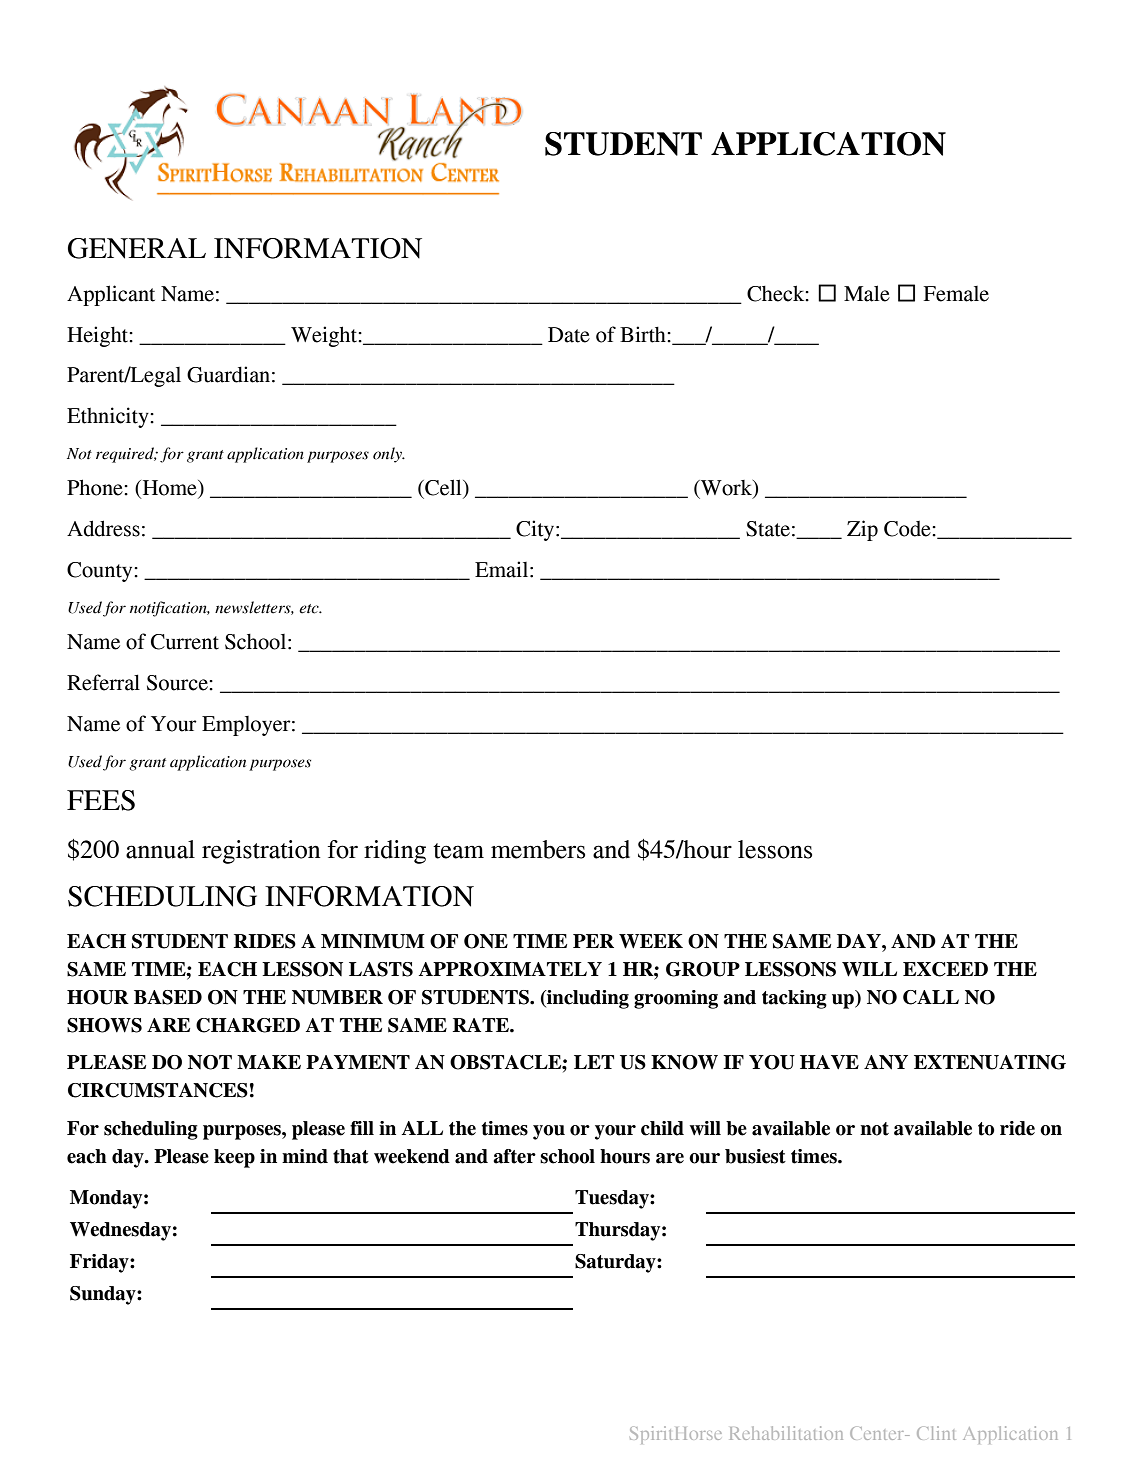 This page has height=1478, width=1142. I want to click on EXCEED, so click(945, 969).
